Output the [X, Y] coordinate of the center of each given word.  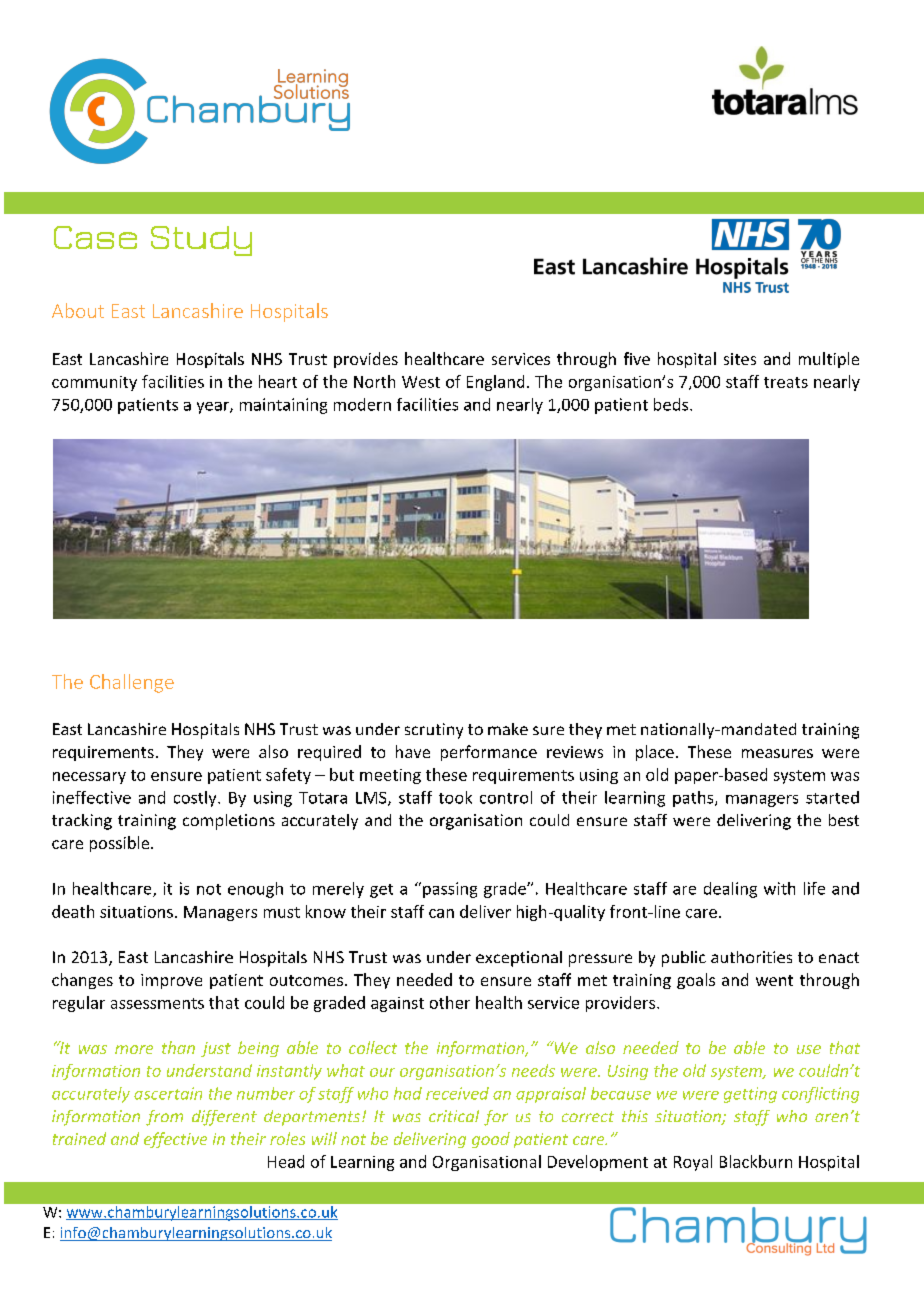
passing [450, 890]
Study [201, 241]
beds [671, 404]
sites [740, 359]
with [779, 888]
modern [362, 404]
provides [366, 360]
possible [121, 844]
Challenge [132, 683]
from [164, 1118]
